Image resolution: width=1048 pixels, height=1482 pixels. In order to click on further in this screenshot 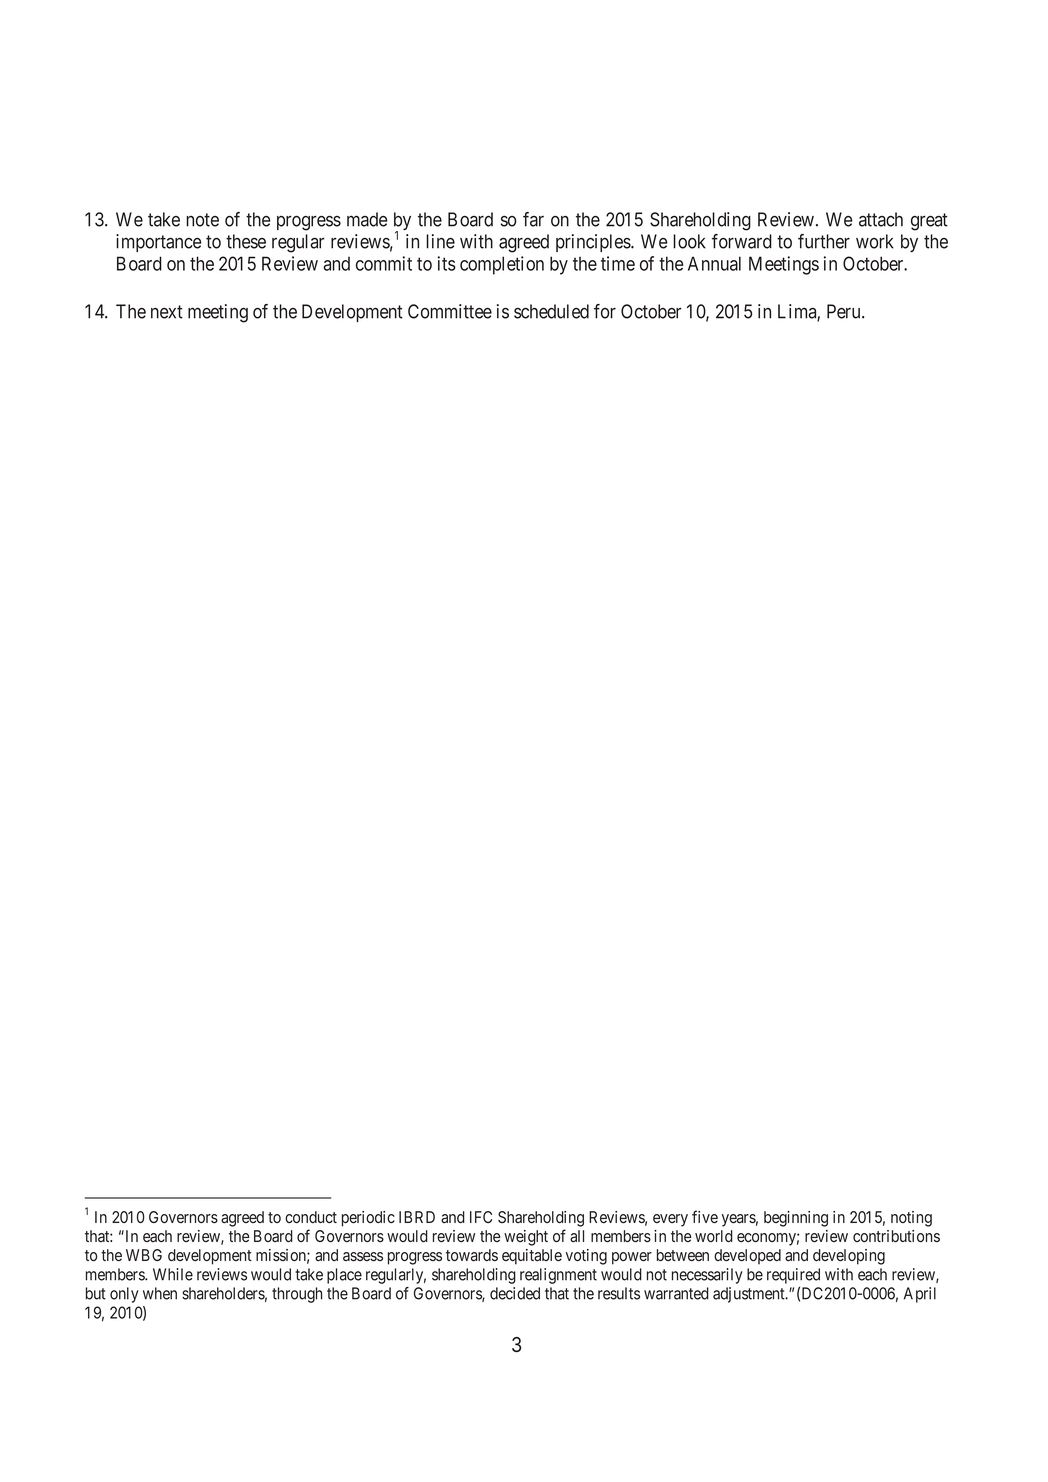, I will do `click(824, 241)`.
